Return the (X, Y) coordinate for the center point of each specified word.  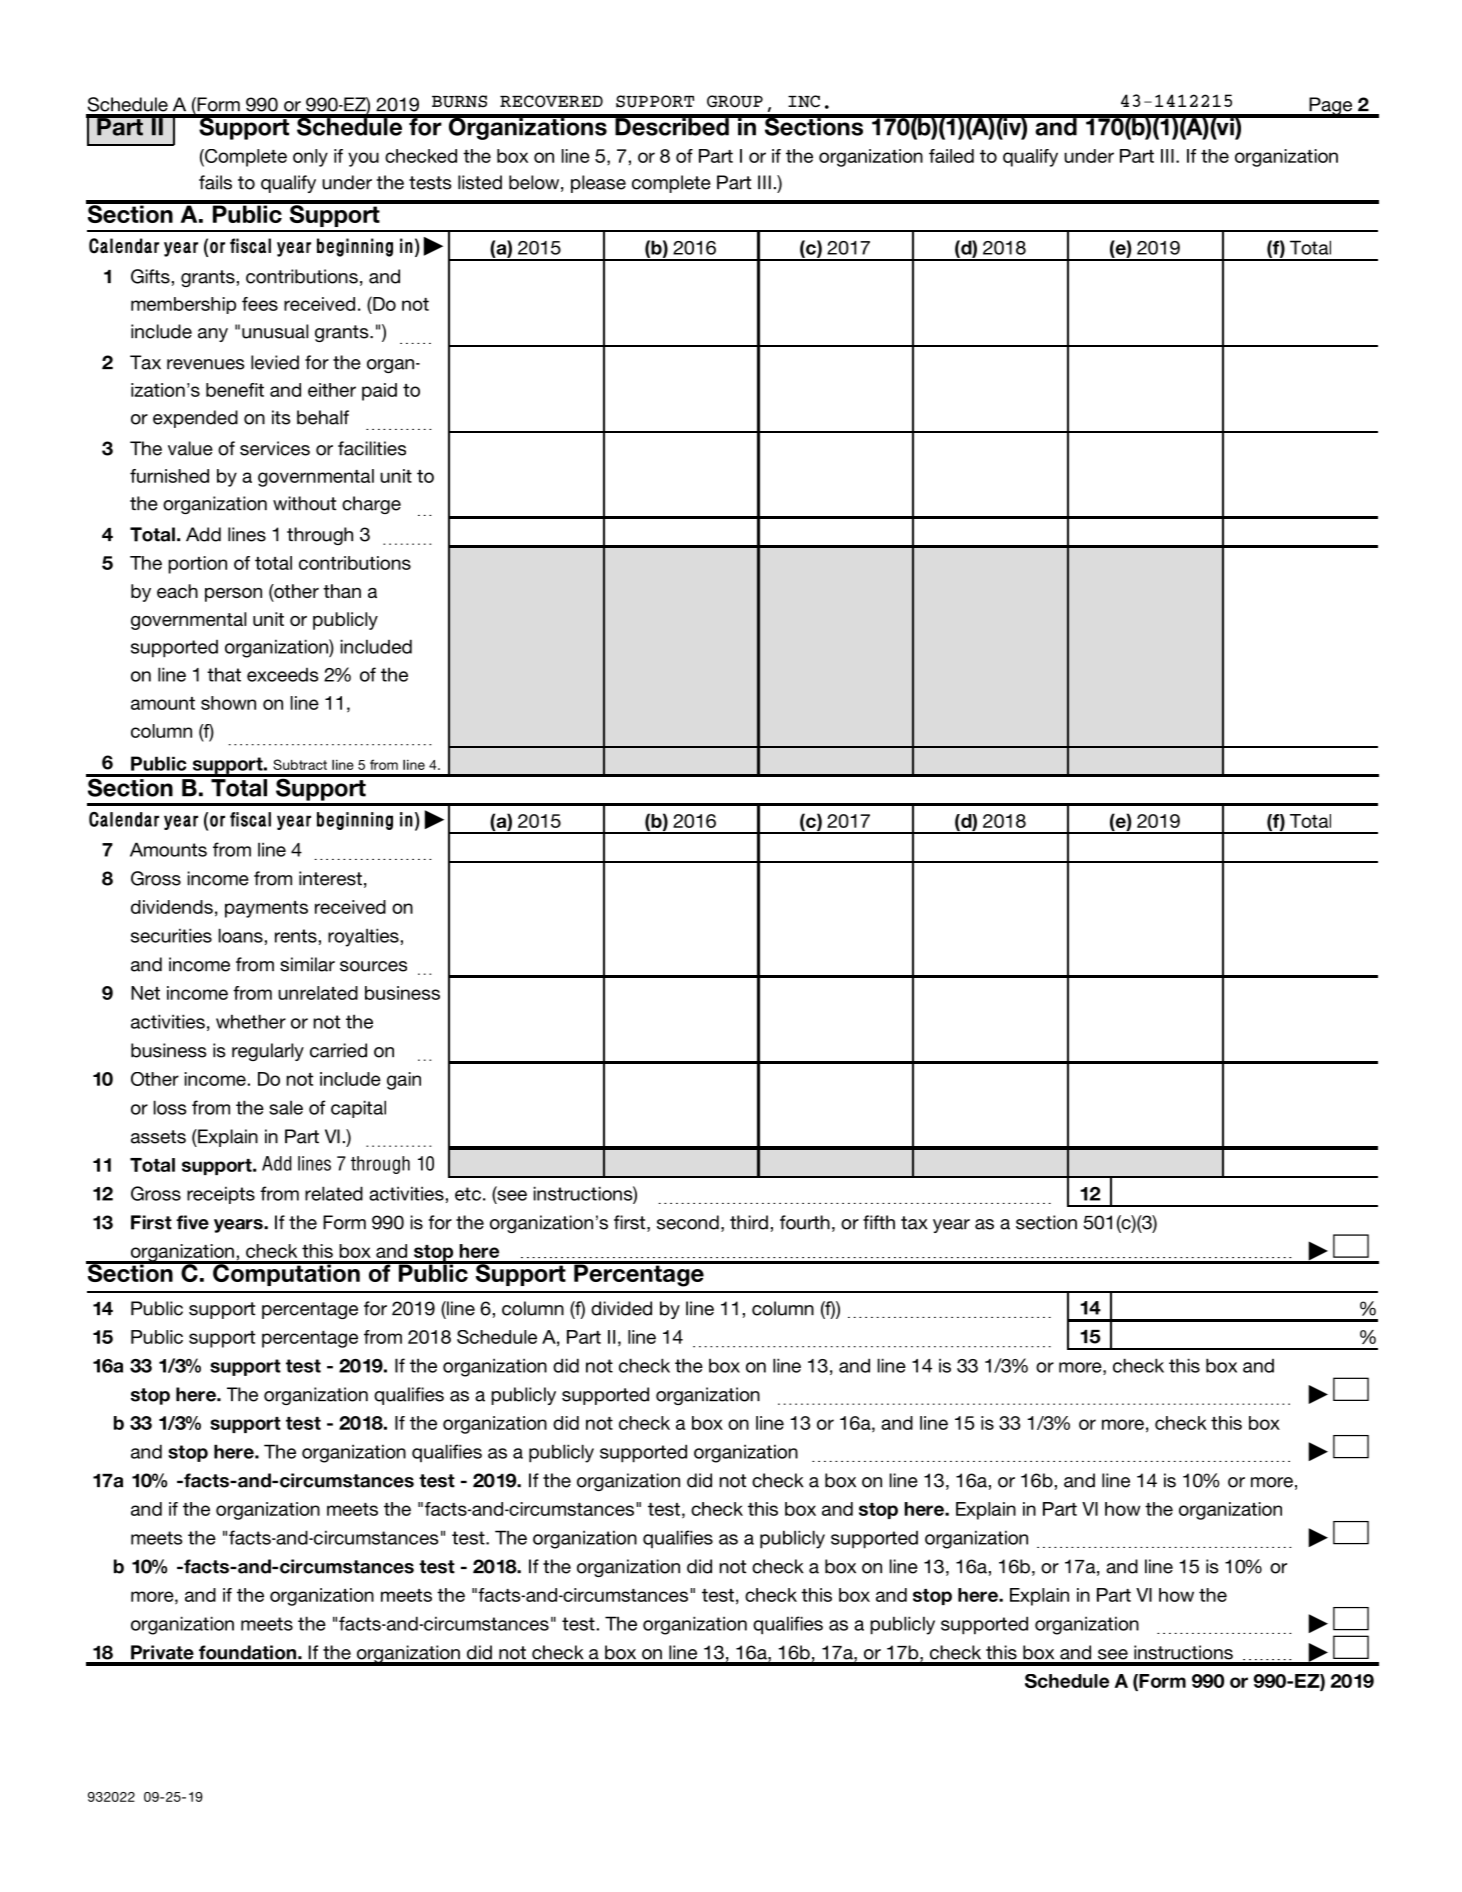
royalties (363, 937)
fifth (879, 1222)
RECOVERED (551, 101)
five (192, 1222)
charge (371, 505)
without (304, 503)
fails (215, 182)
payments (266, 909)
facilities (372, 448)
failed (951, 156)
